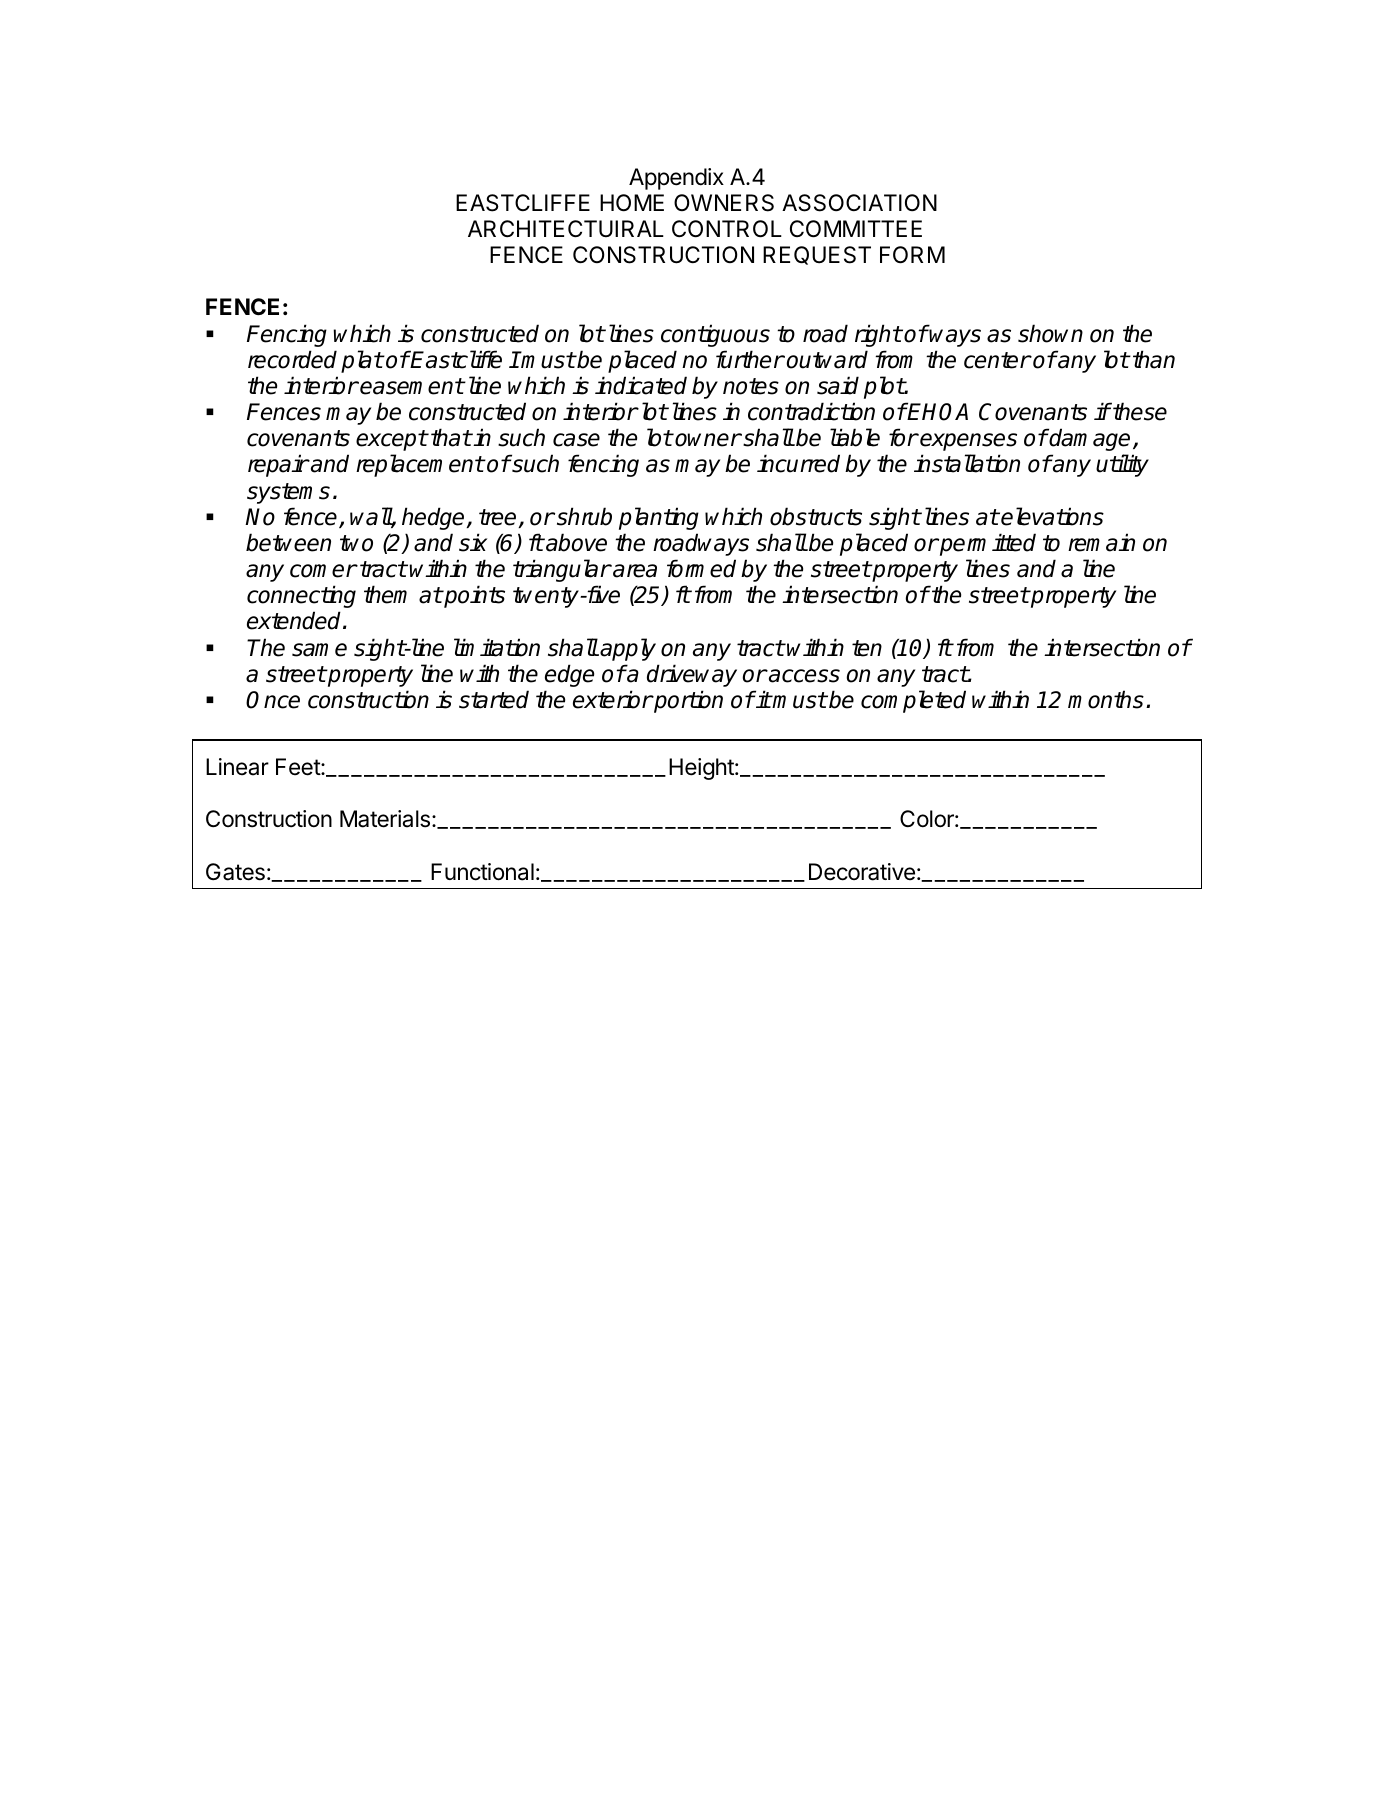 This page has width=1393, height=1802. Describe the element at coordinates (692, 675) in the page. I see `driveway` at that location.
